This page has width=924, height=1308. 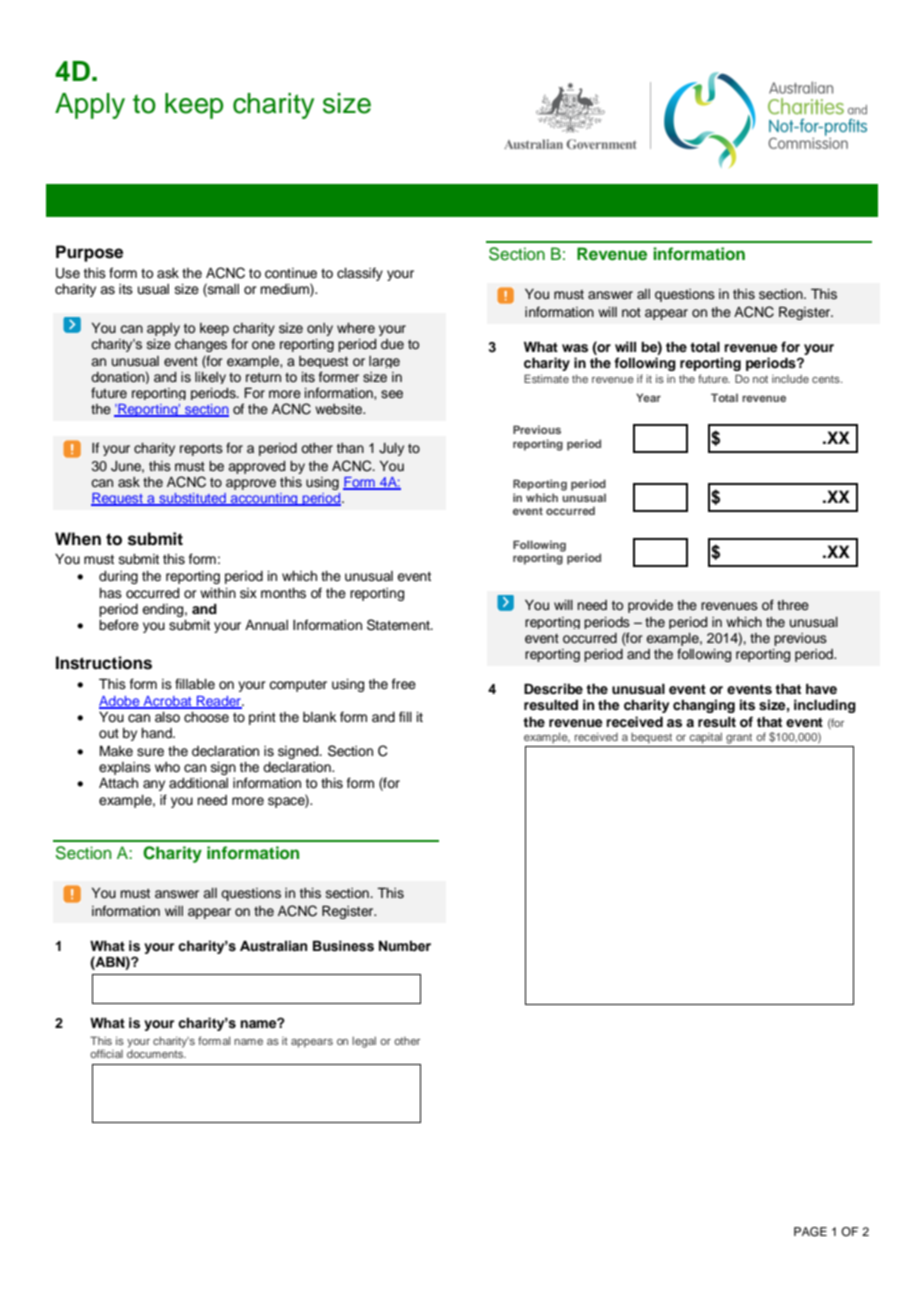 What do you see at coordinates (793, 605) in the page?
I see `three` at bounding box center [793, 605].
